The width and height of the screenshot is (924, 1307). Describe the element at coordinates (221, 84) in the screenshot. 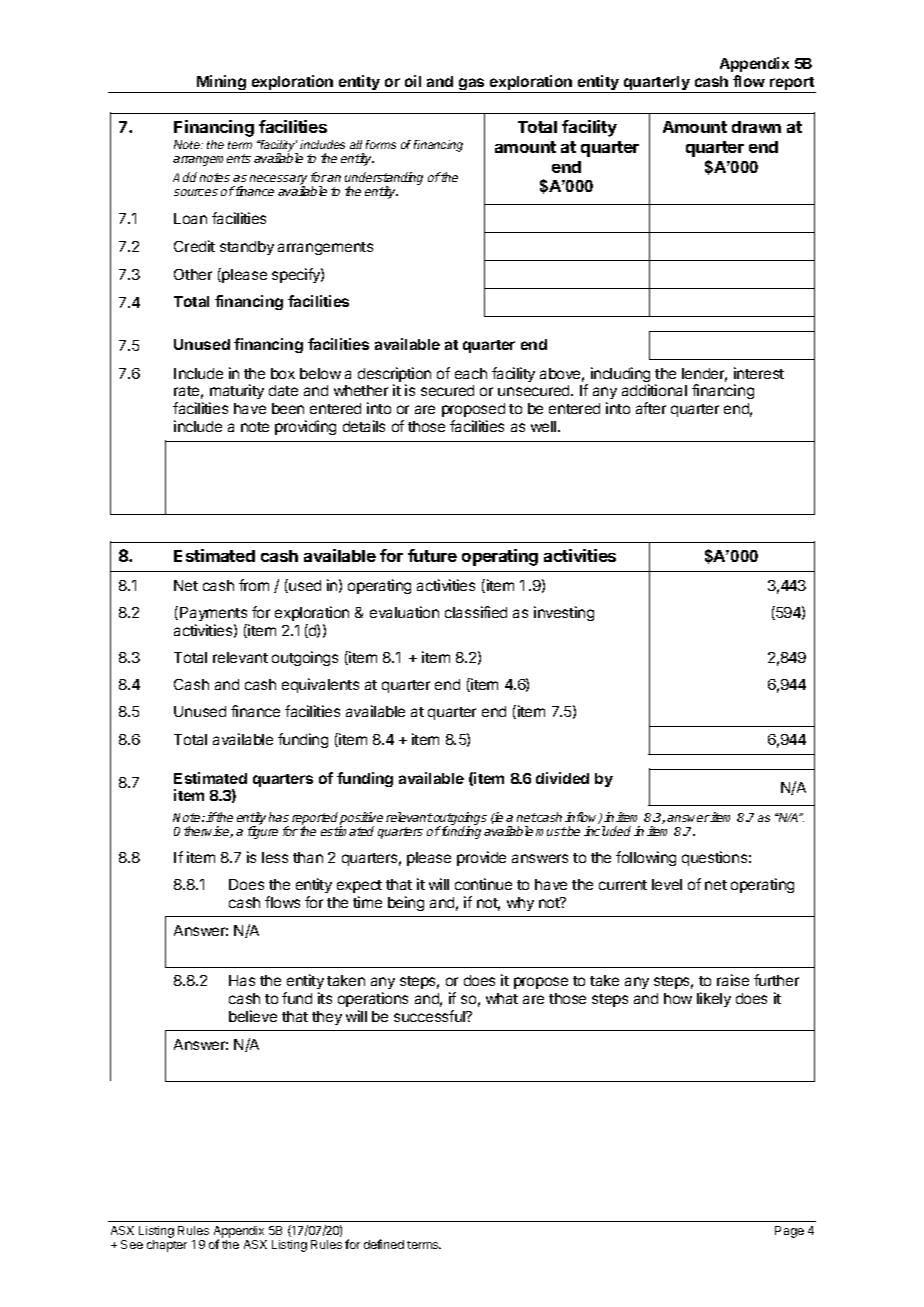

I see `Mining` at that location.
